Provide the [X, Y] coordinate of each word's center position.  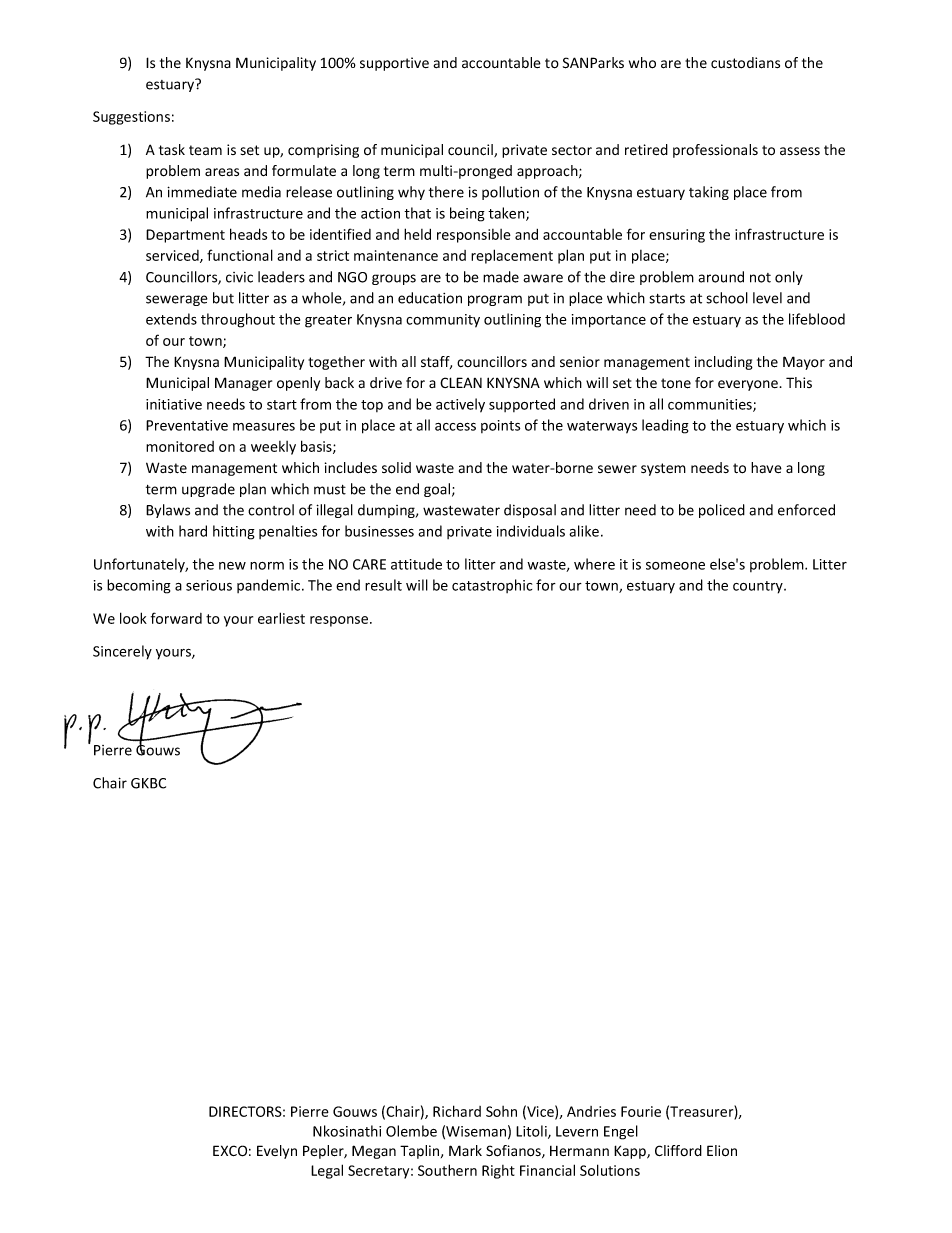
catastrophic [492, 586]
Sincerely [122, 652]
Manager [243, 384]
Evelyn [277, 1152]
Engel [621, 1132]
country [759, 587]
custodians [745, 63]
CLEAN [461, 382]
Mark [465, 1150]
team [205, 150]
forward [176, 618]
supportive [394, 64]
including [724, 363]
